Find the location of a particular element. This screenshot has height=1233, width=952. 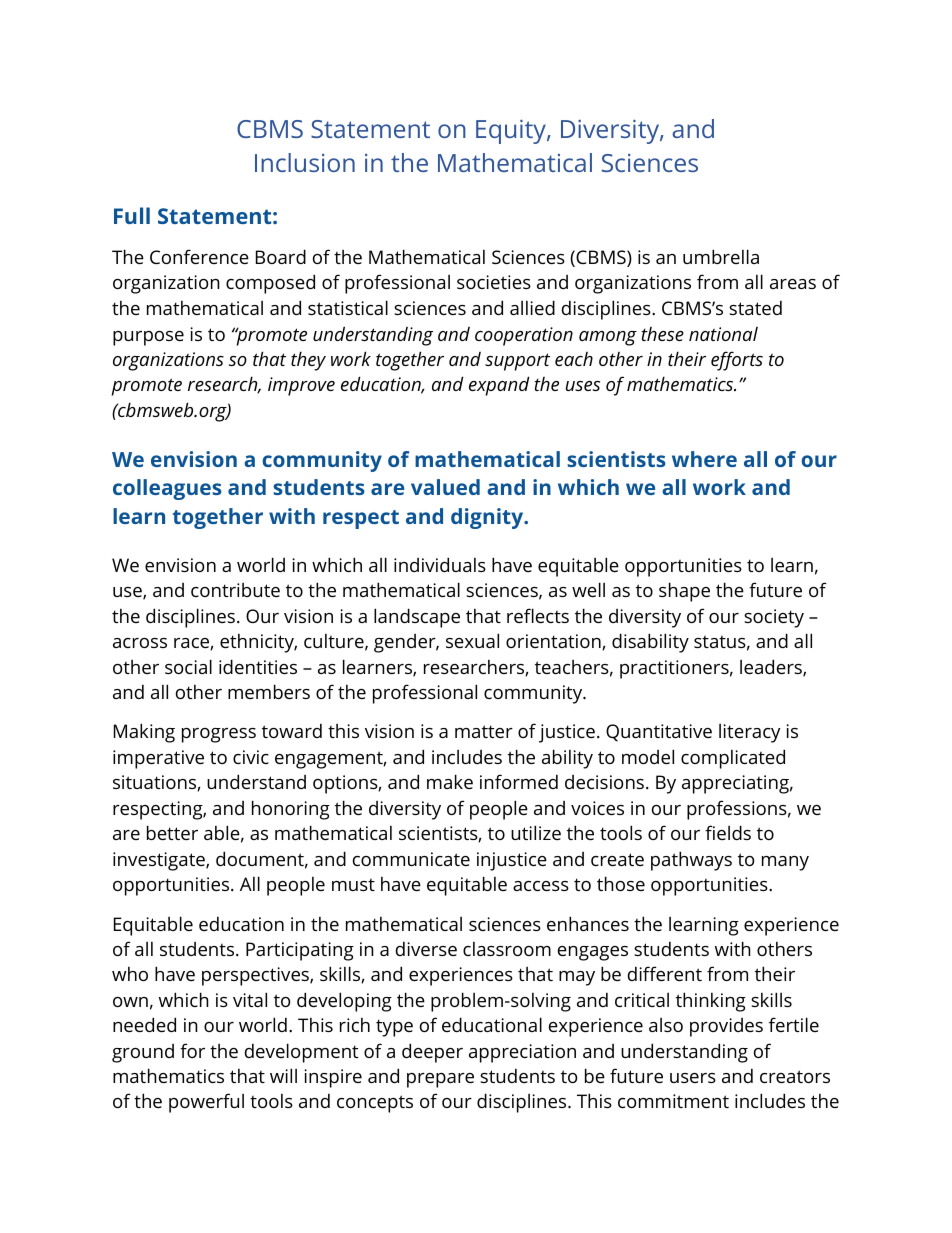

Full is located at coordinates (132, 215).
